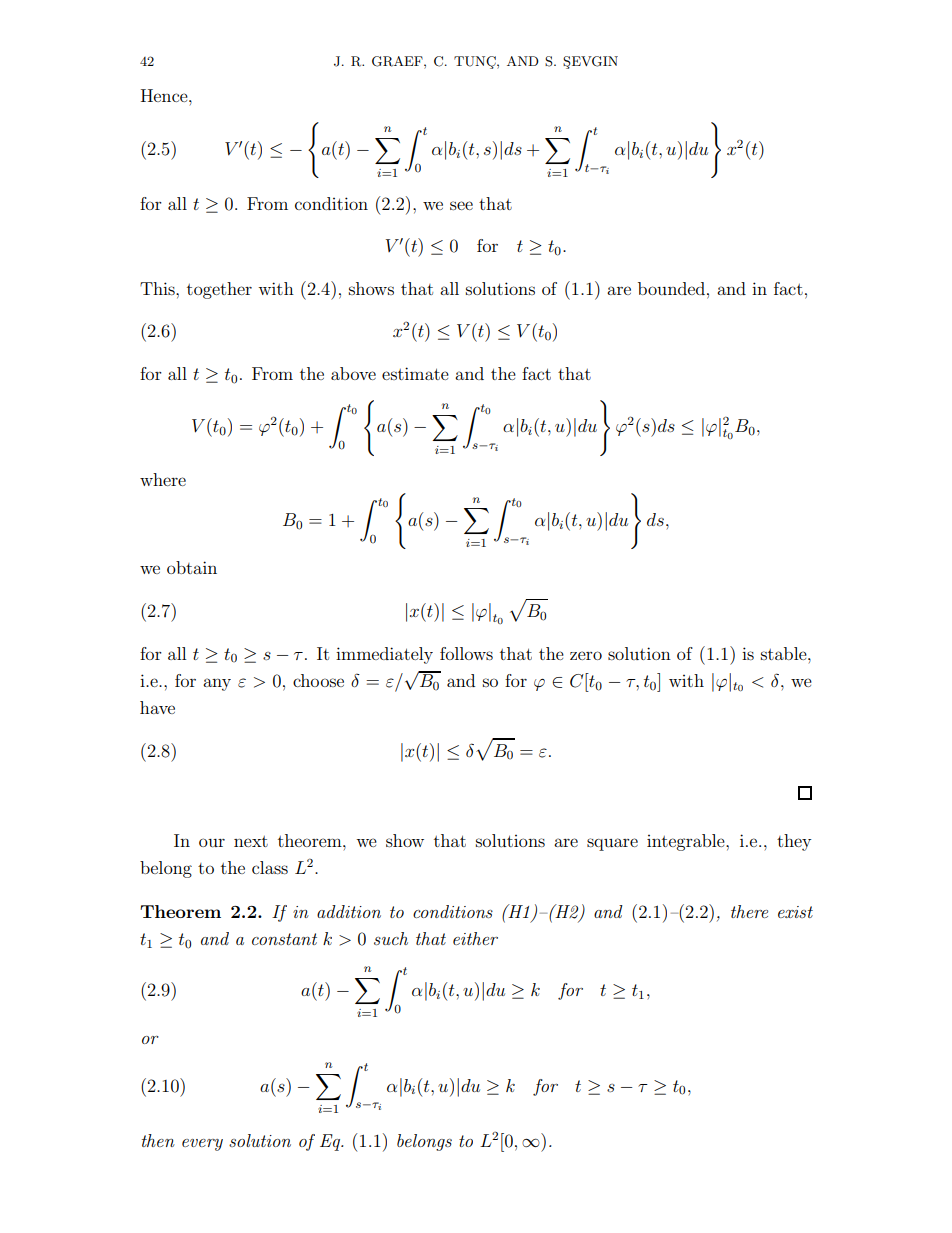  Describe the element at coordinates (165, 95) in the image. I see `Hence` at that location.
